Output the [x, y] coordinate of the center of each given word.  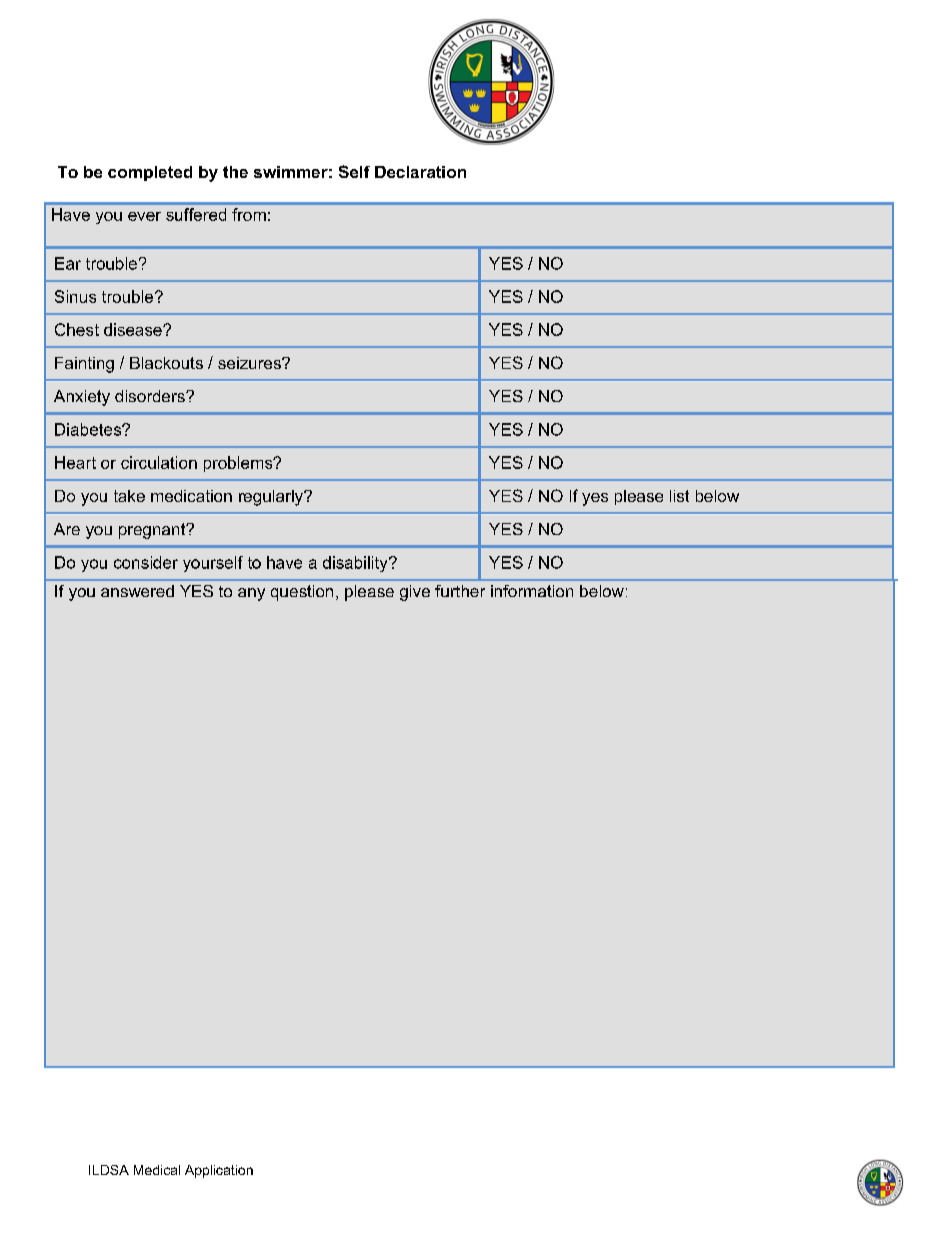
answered [137, 591]
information [532, 591]
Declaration [420, 172]
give [415, 593]
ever [144, 216]
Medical [157, 1170]
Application [219, 1171]
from [249, 214]
